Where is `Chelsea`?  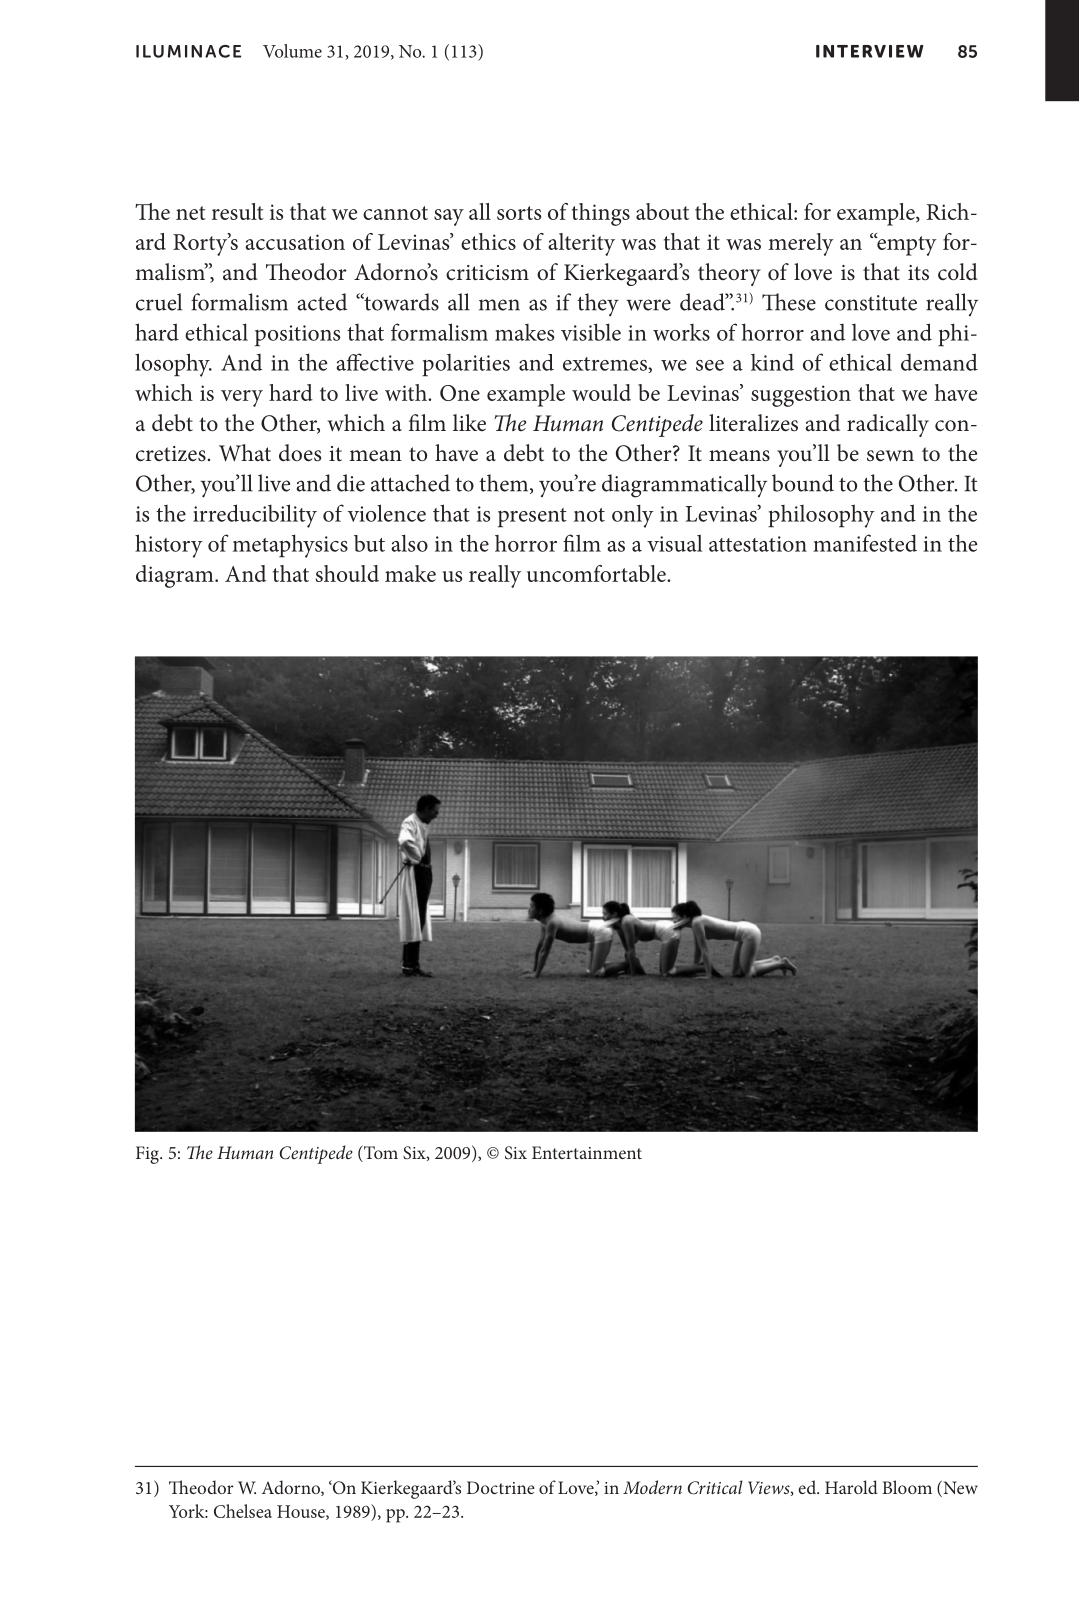 Chelsea is located at coordinates (243, 1511).
